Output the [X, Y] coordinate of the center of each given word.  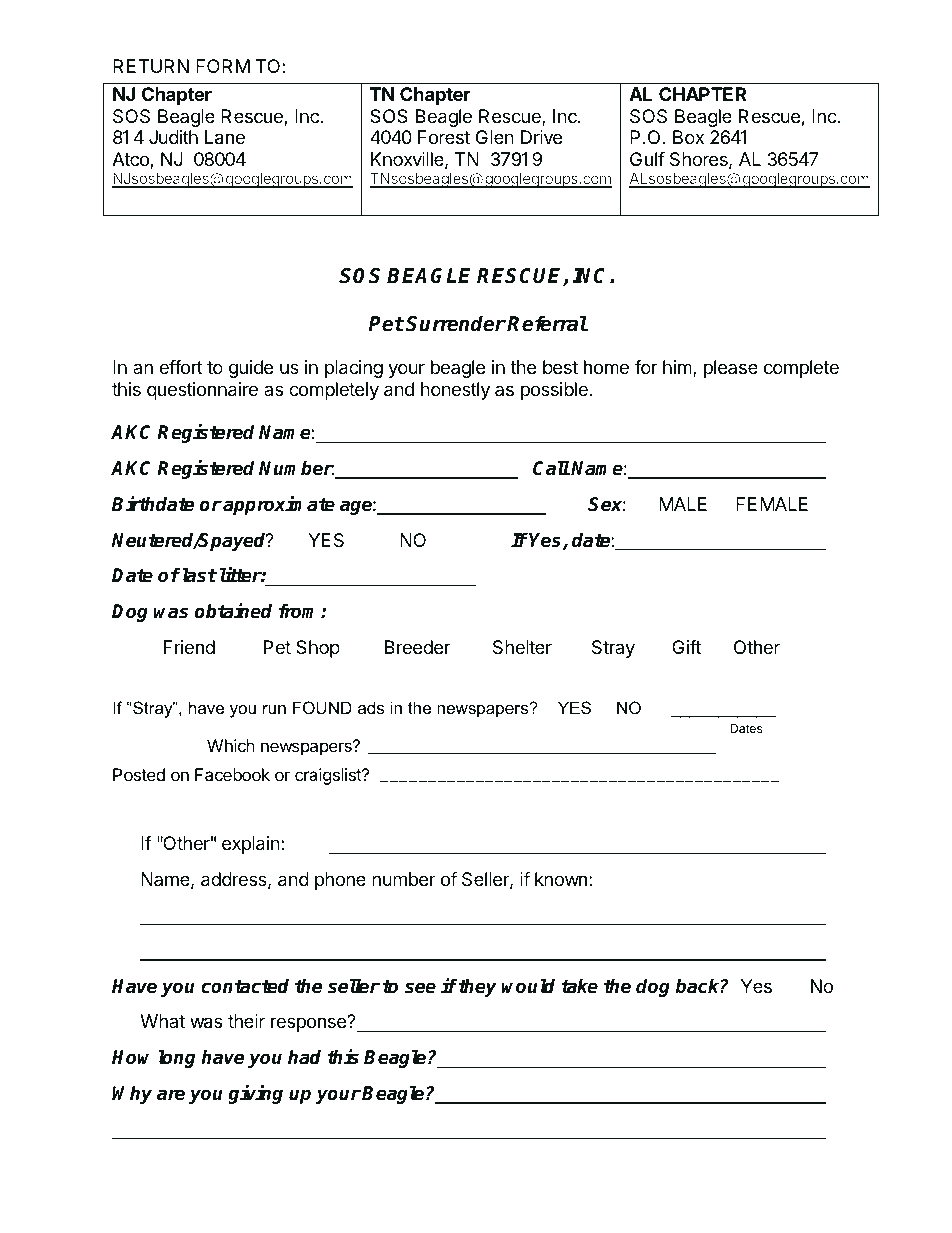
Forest [444, 137]
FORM [223, 66]
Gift [686, 647]
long [177, 1058]
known [561, 879]
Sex [607, 504]
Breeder [417, 647]
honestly [455, 391]
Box [688, 137]
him [678, 368]
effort [181, 367]
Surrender [455, 323]
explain [252, 845]
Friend [189, 647]
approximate [279, 505]
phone [340, 881]
